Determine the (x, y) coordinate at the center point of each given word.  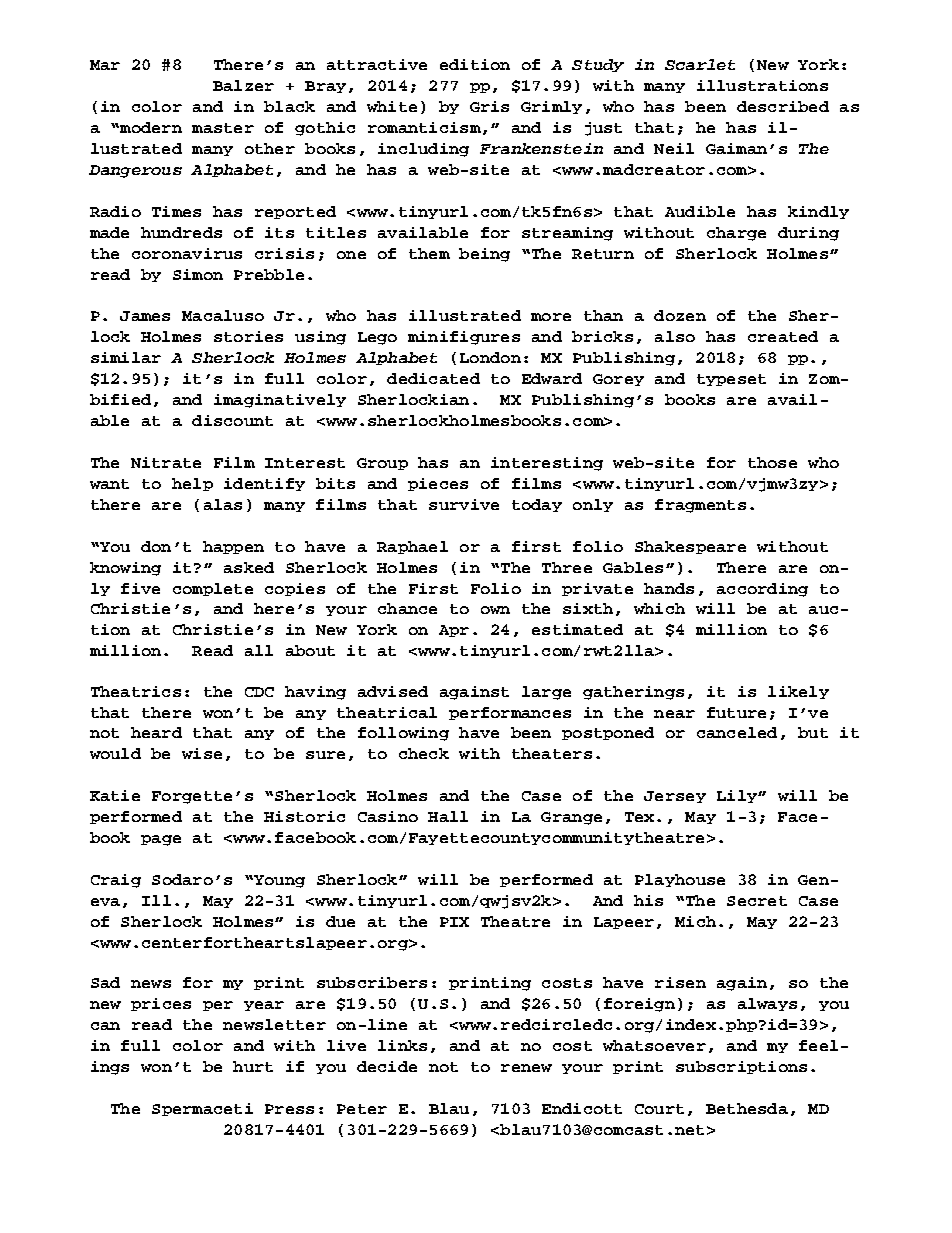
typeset (731, 380)
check (424, 753)
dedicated (433, 378)
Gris (489, 106)
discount (232, 420)
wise (202, 753)
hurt (253, 1066)
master (223, 128)
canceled (737, 732)
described (783, 106)
